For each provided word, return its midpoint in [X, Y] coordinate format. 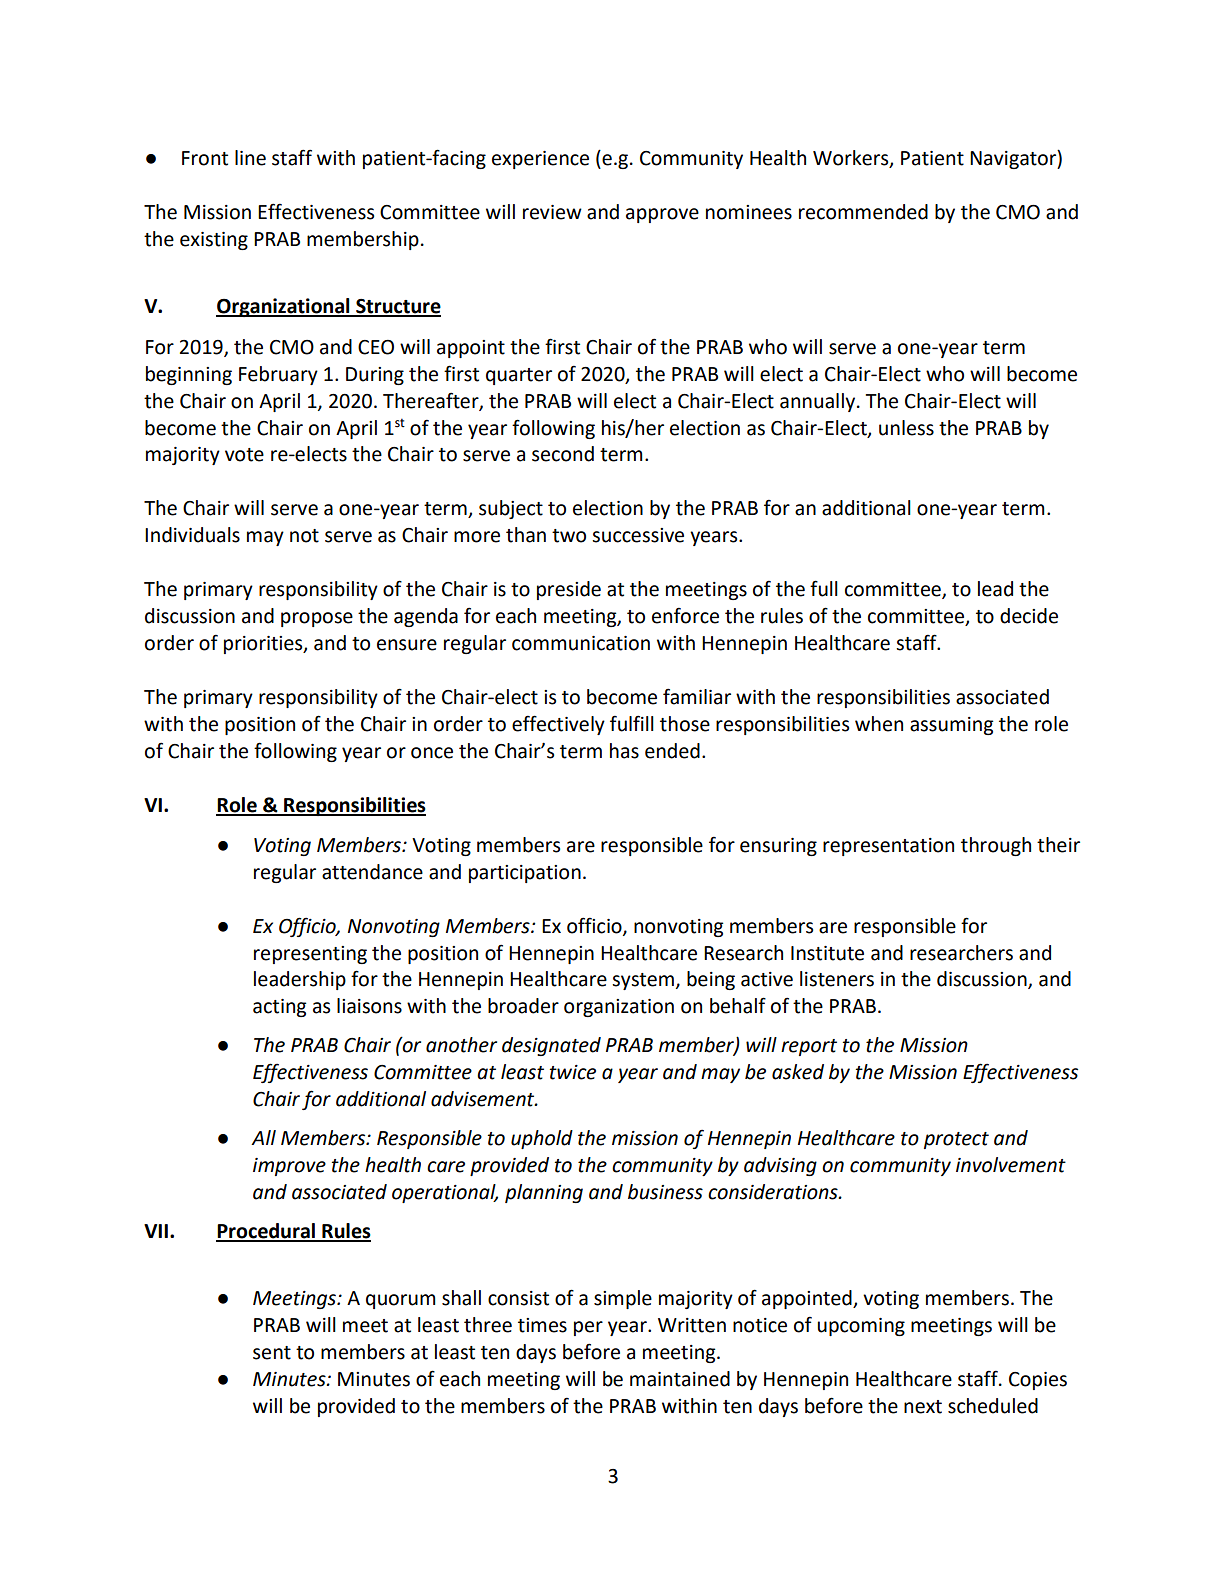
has [624, 751]
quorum [401, 1301]
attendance [372, 872]
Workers [852, 159]
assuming [952, 726]
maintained [680, 1379]
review [552, 212]
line [250, 158]
